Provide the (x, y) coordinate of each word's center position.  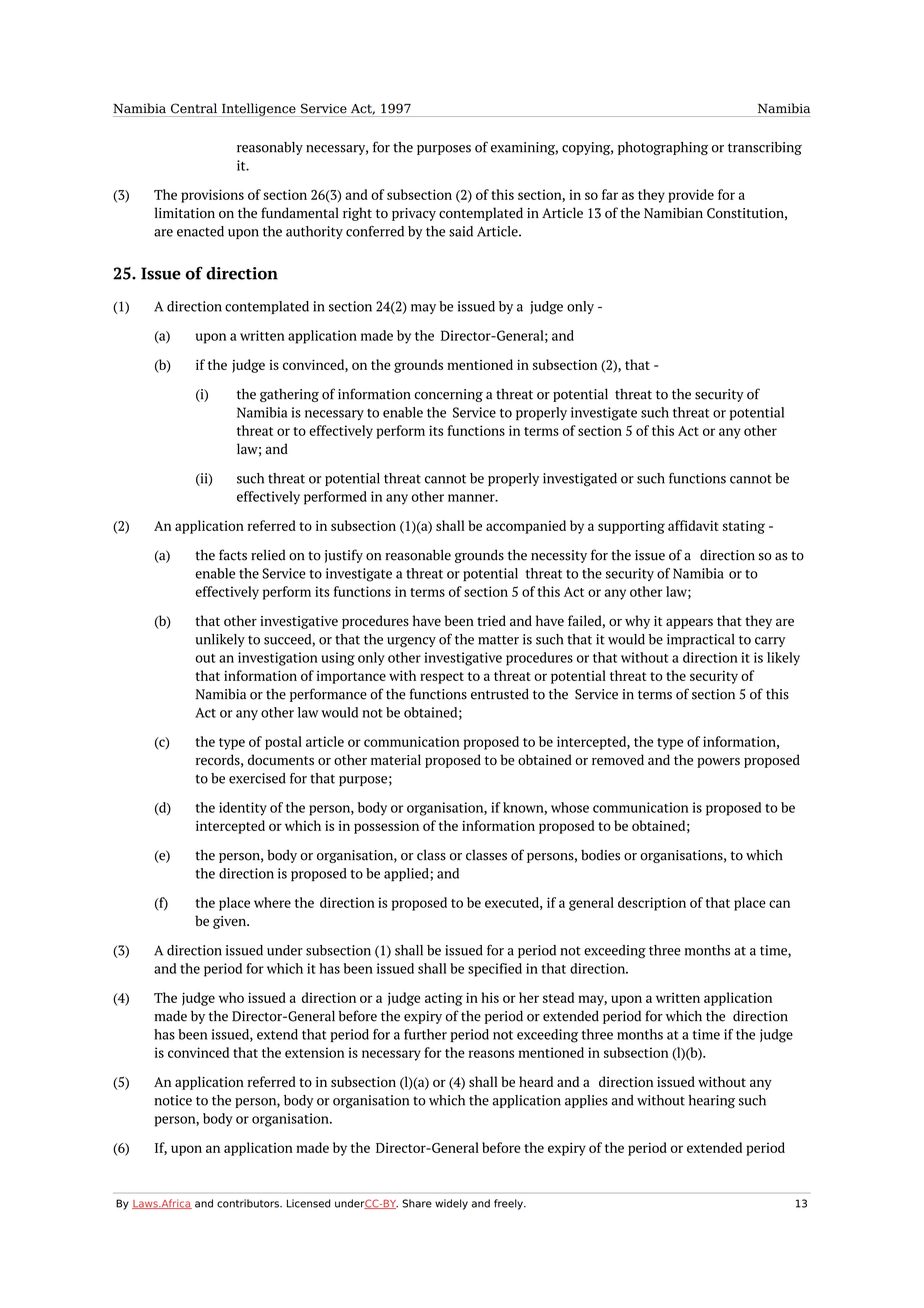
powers (718, 762)
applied (407, 874)
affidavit (693, 525)
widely (451, 1204)
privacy (414, 214)
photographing (663, 148)
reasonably (270, 148)
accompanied (526, 527)
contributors (249, 1203)
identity (243, 809)
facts (233, 555)
